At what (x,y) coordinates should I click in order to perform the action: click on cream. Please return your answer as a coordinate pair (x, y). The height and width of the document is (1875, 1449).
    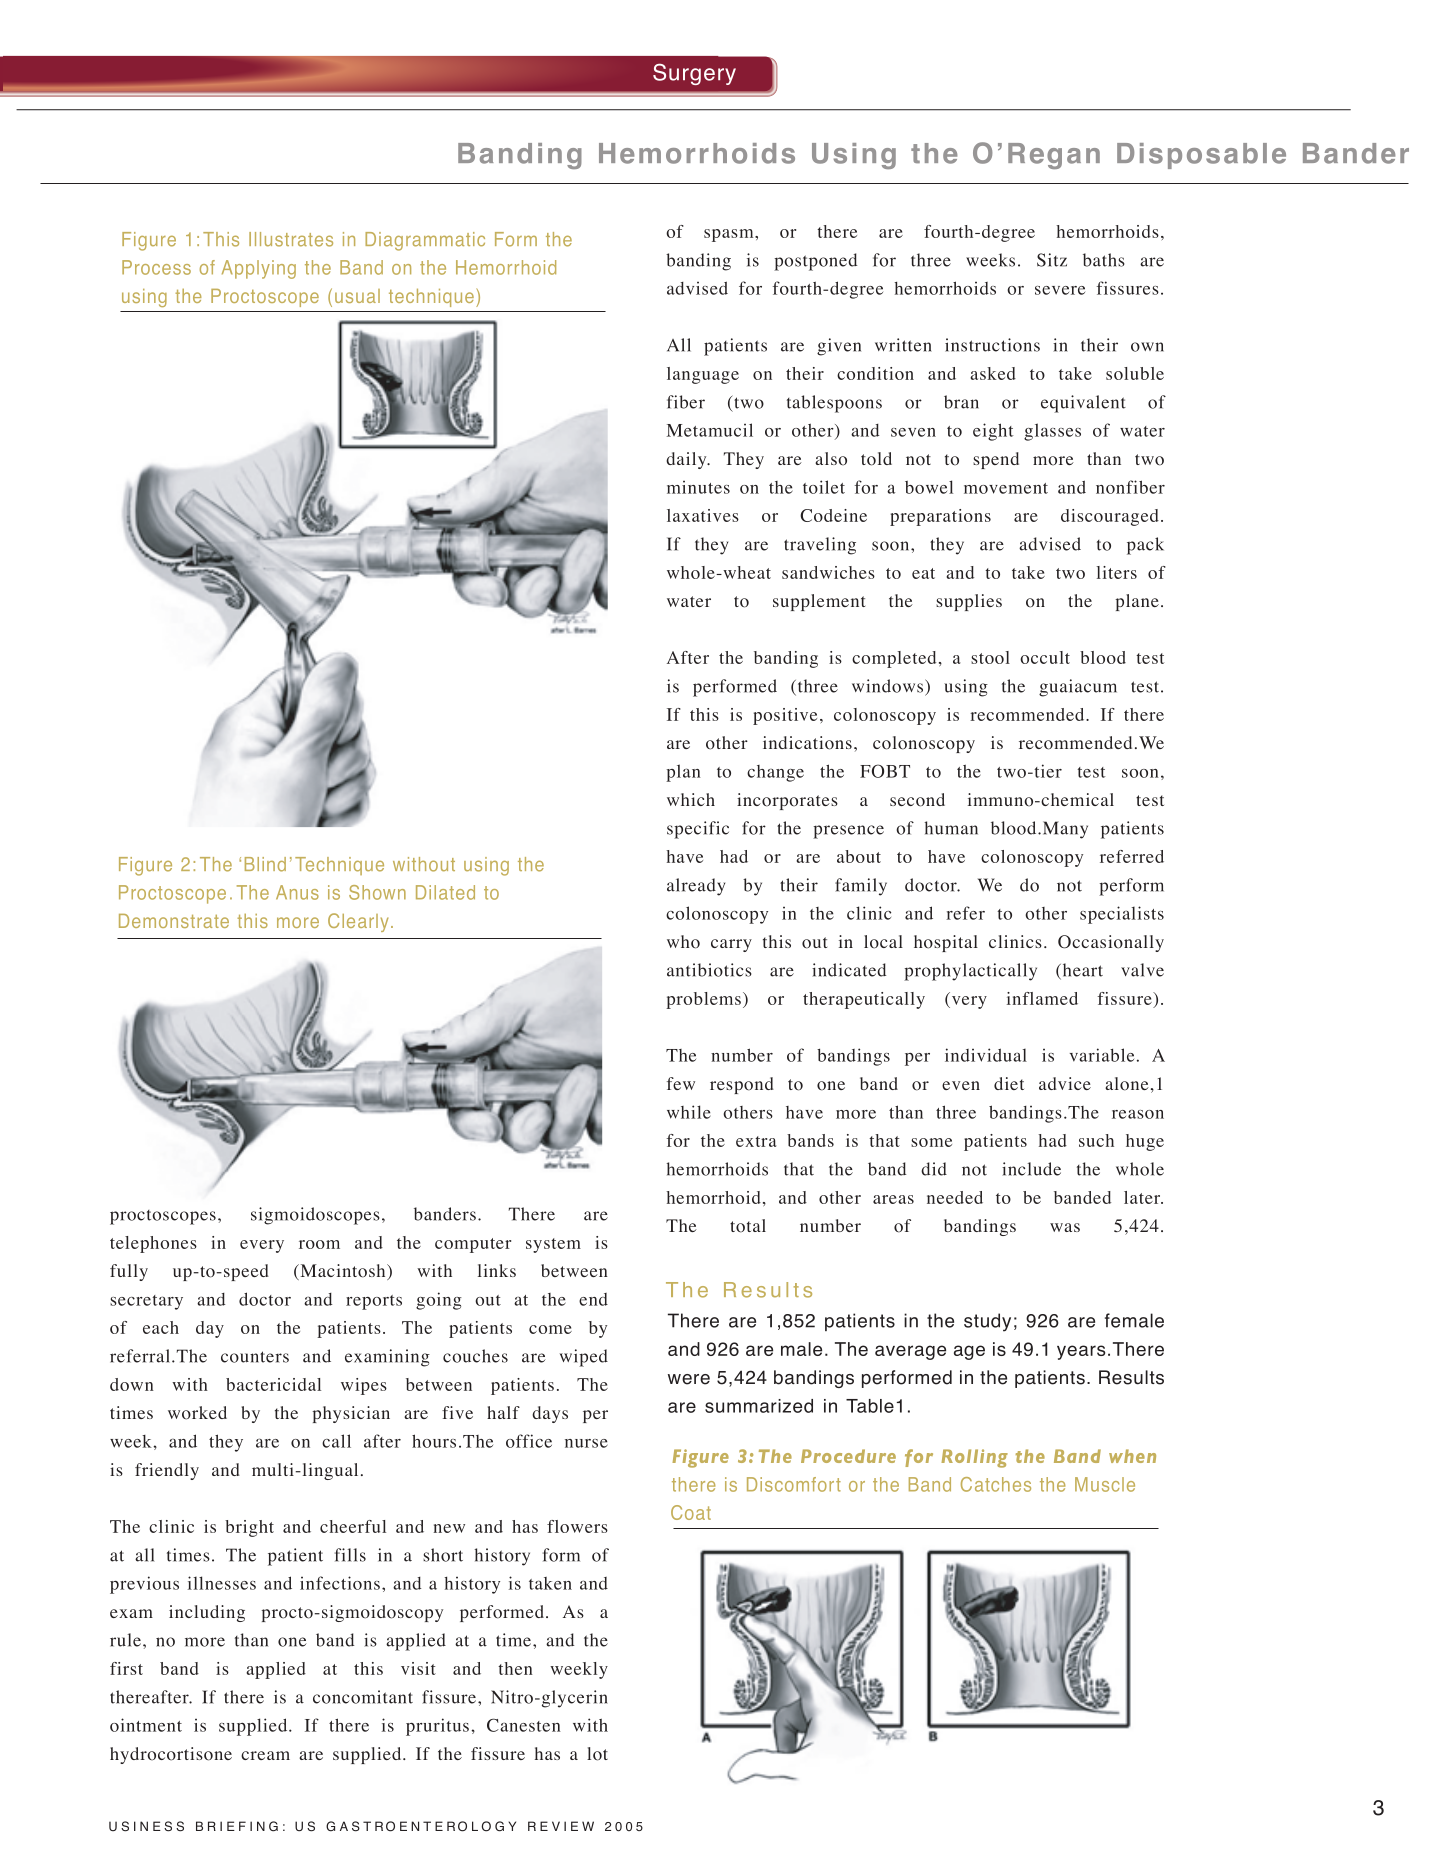
    Looking at the image, I should click on (265, 1755).
